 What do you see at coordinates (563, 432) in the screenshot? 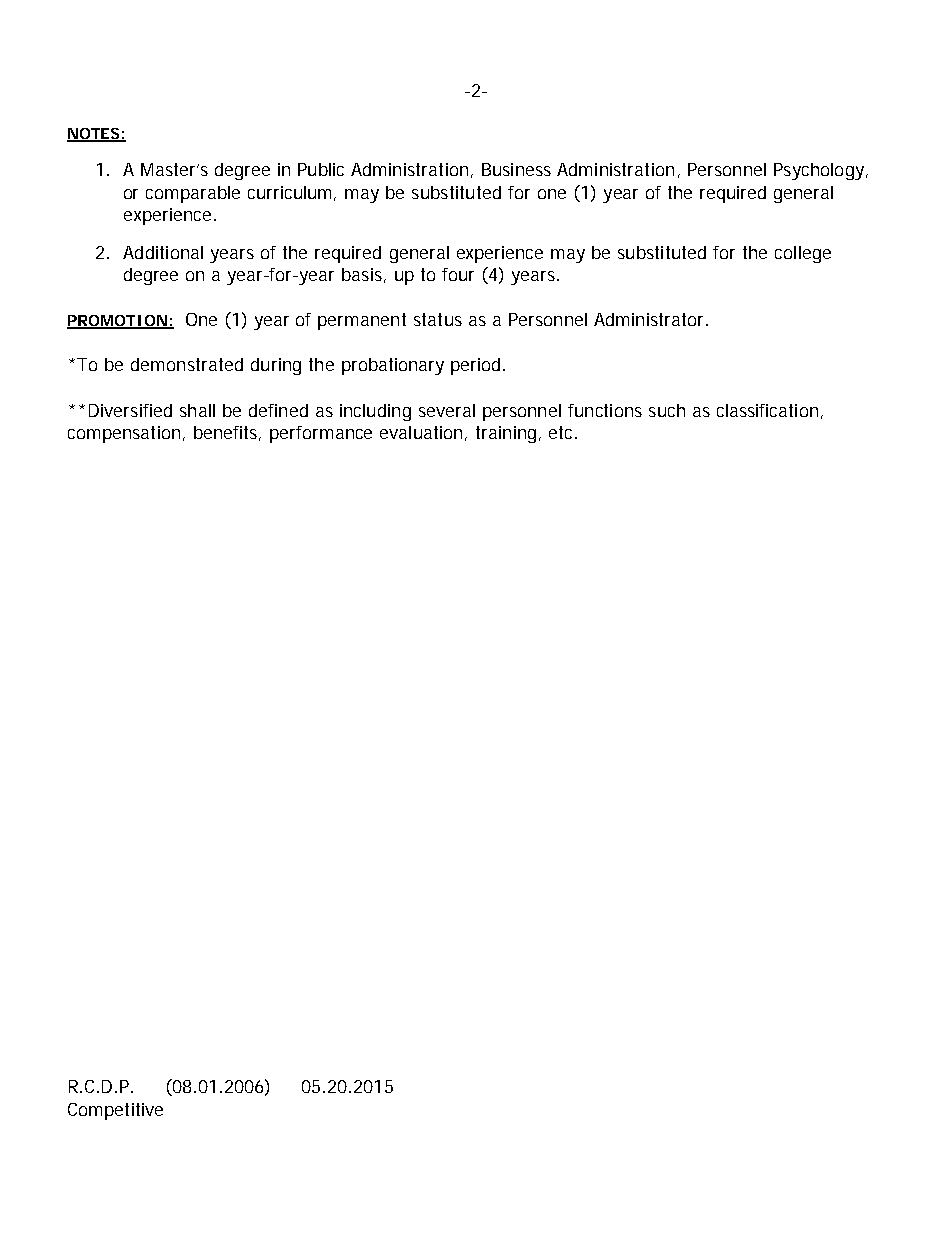
I see `etc` at bounding box center [563, 432].
